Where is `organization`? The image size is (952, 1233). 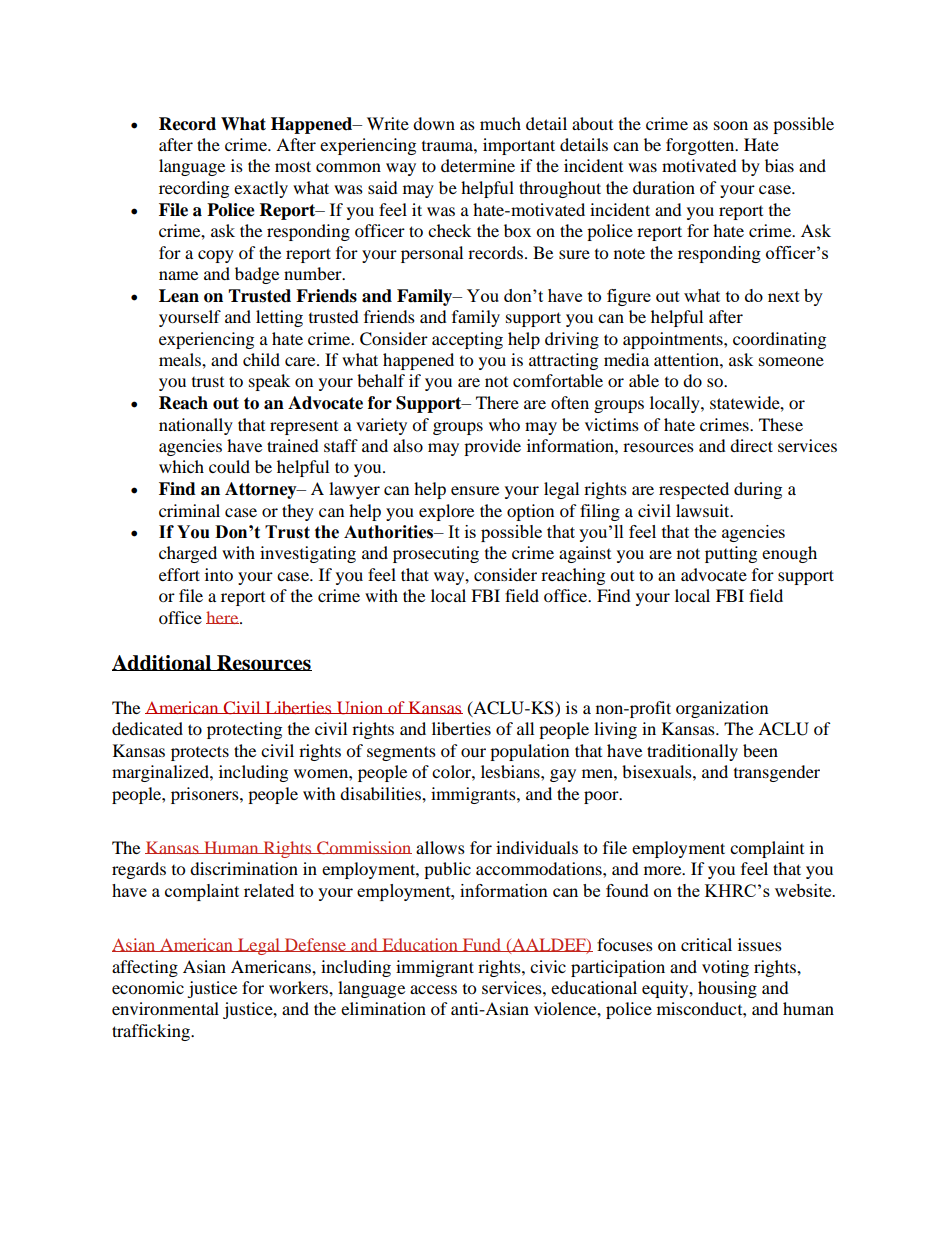
organization is located at coordinates (722, 709).
